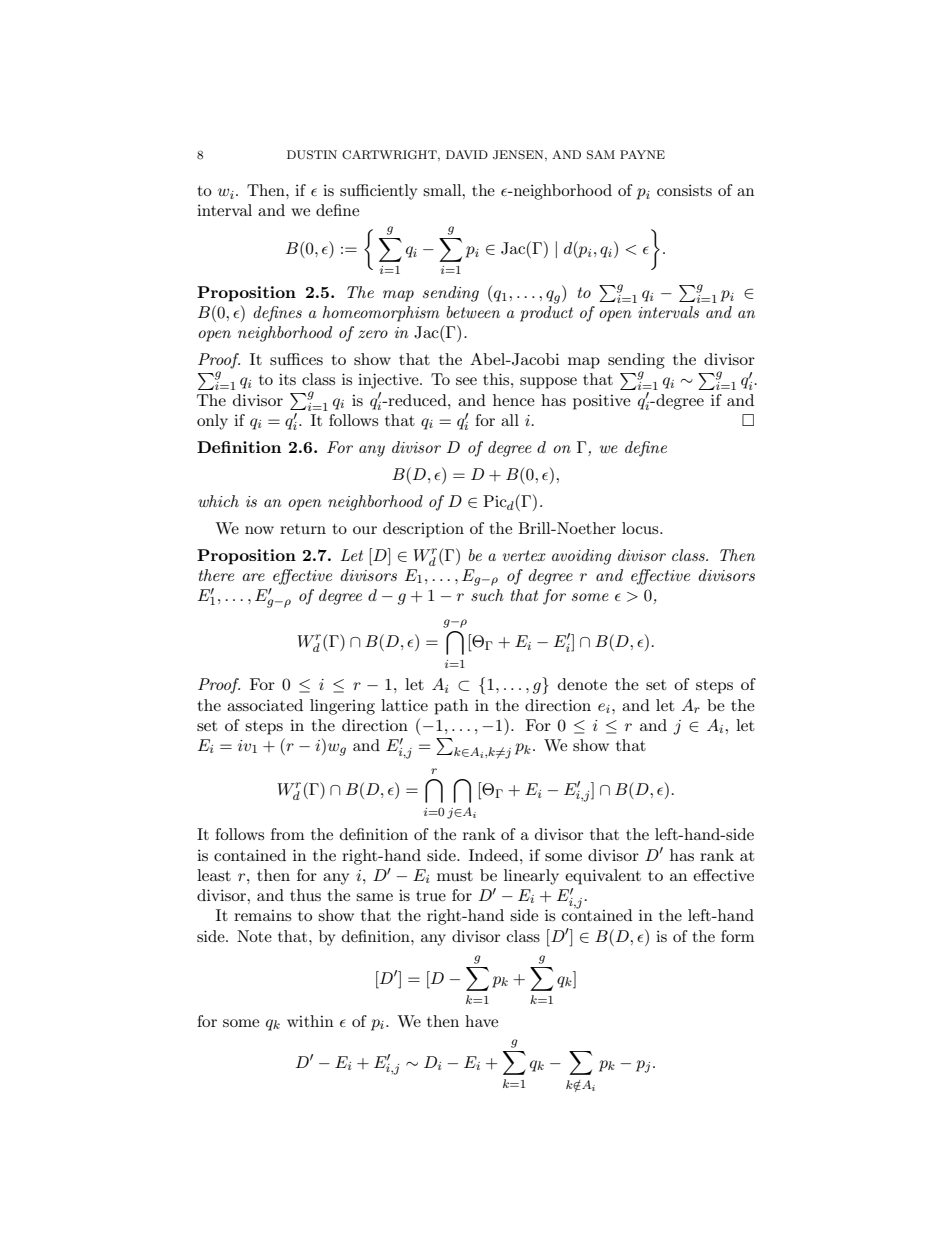 The height and width of the screenshot is (1233, 952). Describe the element at coordinates (312, 155) in the screenshot. I see `DUSTIN` at that location.
